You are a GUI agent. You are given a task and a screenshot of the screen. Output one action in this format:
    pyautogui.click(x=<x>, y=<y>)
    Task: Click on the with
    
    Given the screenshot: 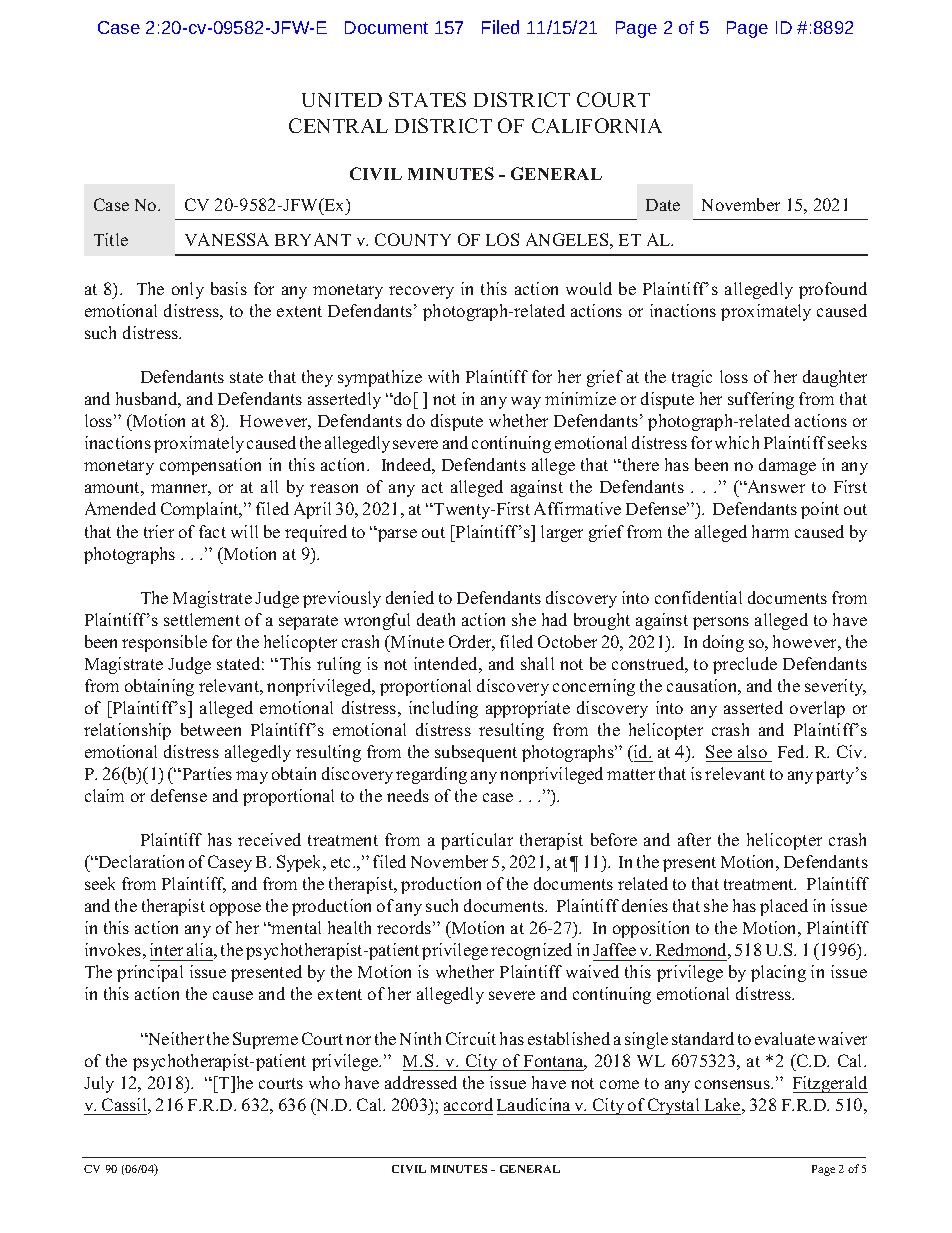 What is the action you would take?
    pyautogui.click(x=443, y=376)
